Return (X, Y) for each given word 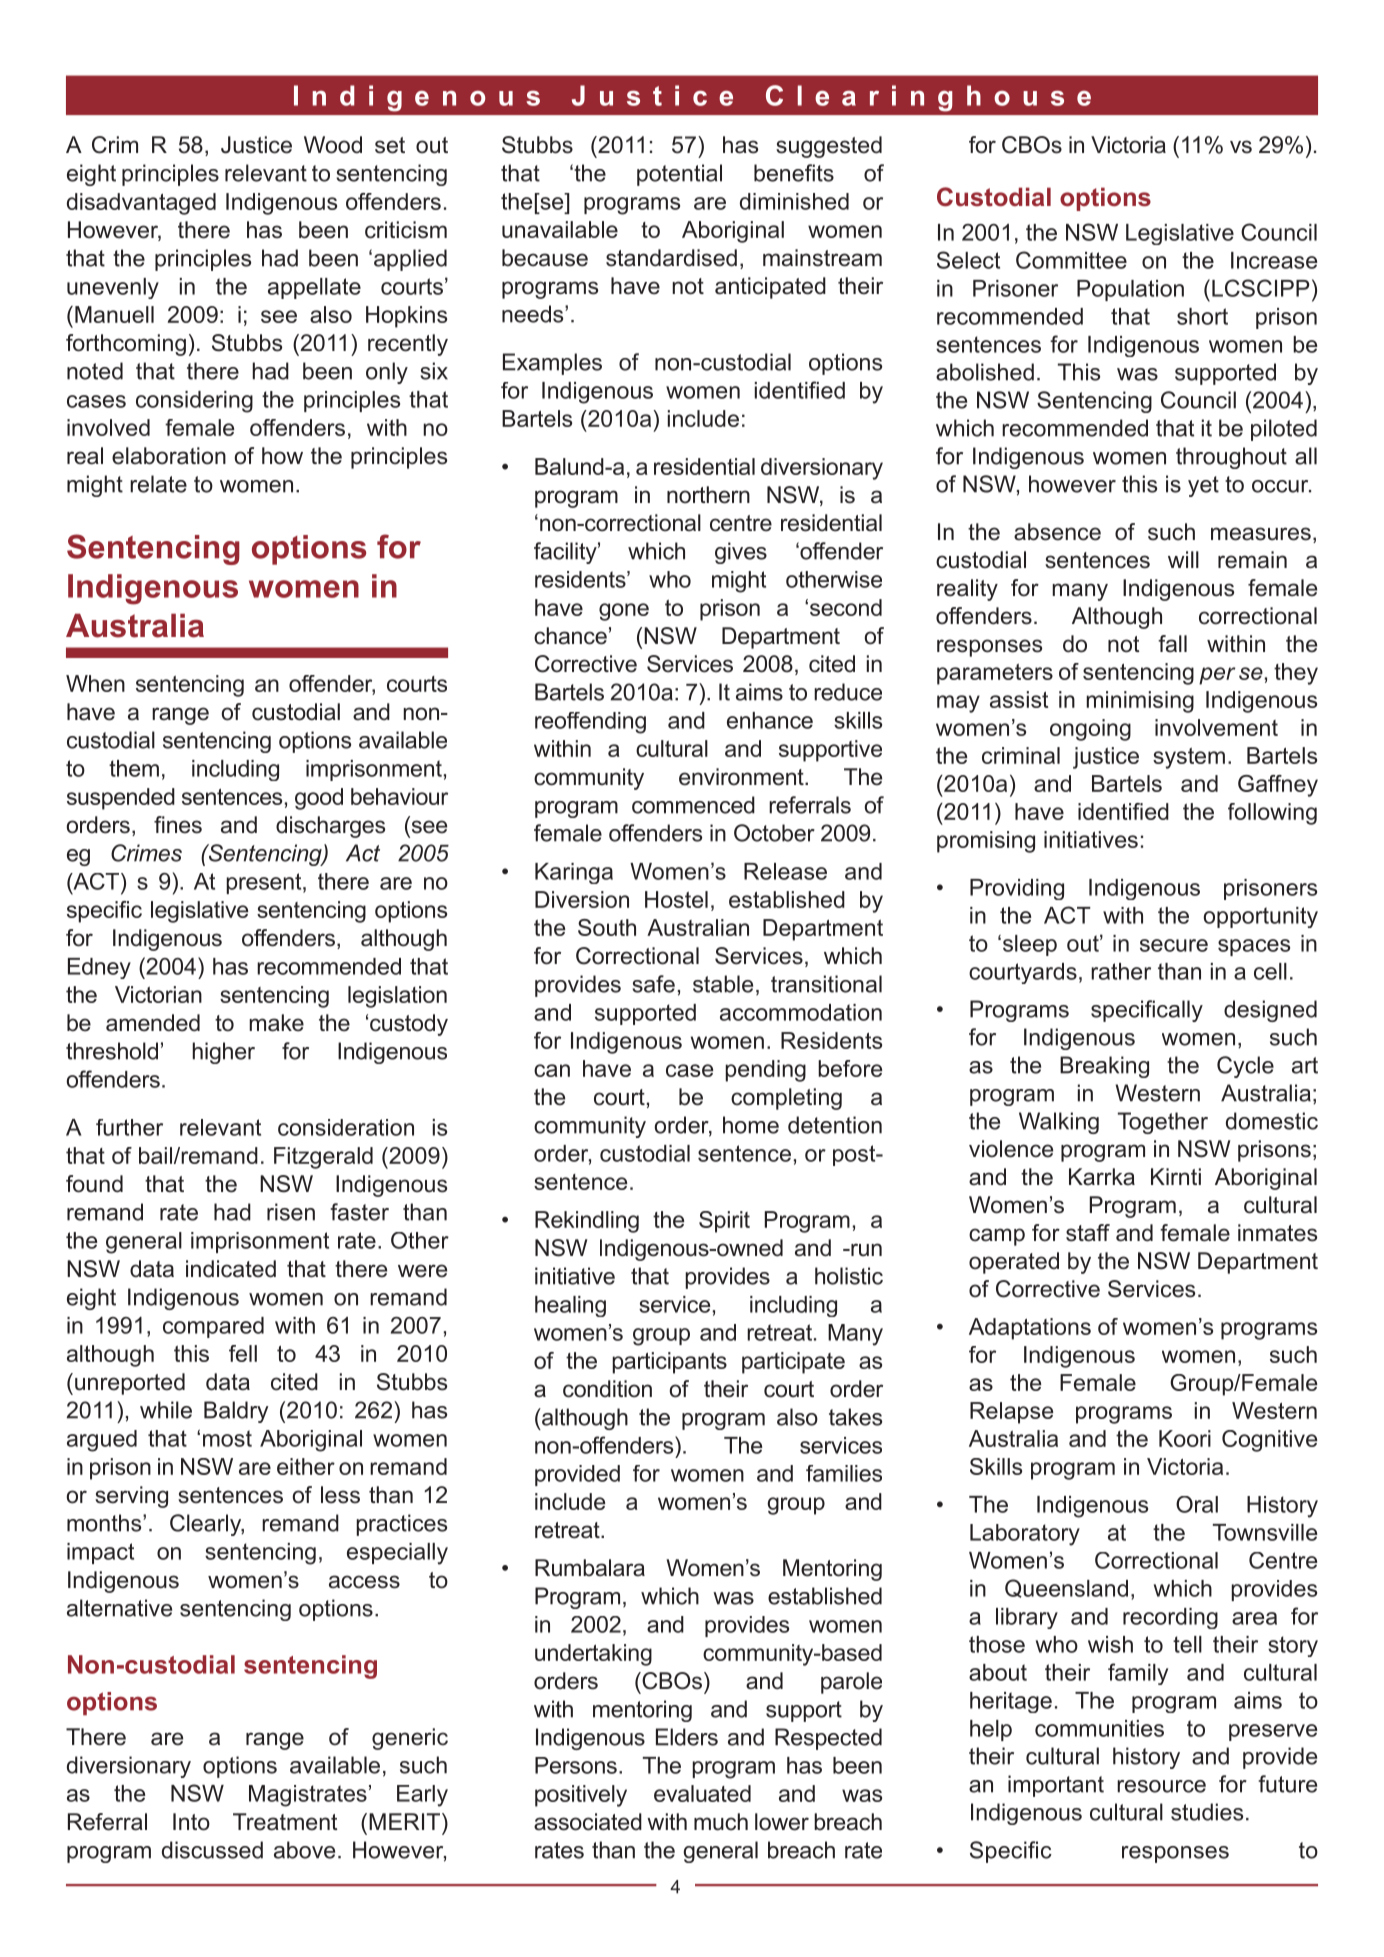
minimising (1140, 702)
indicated (231, 1269)
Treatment (285, 1822)
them (134, 768)
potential (679, 175)
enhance (770, 720)
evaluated (702, 1793)
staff (1088, 1233)
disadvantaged (141, 204)
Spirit (724, 1222)
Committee (1071, 260)
